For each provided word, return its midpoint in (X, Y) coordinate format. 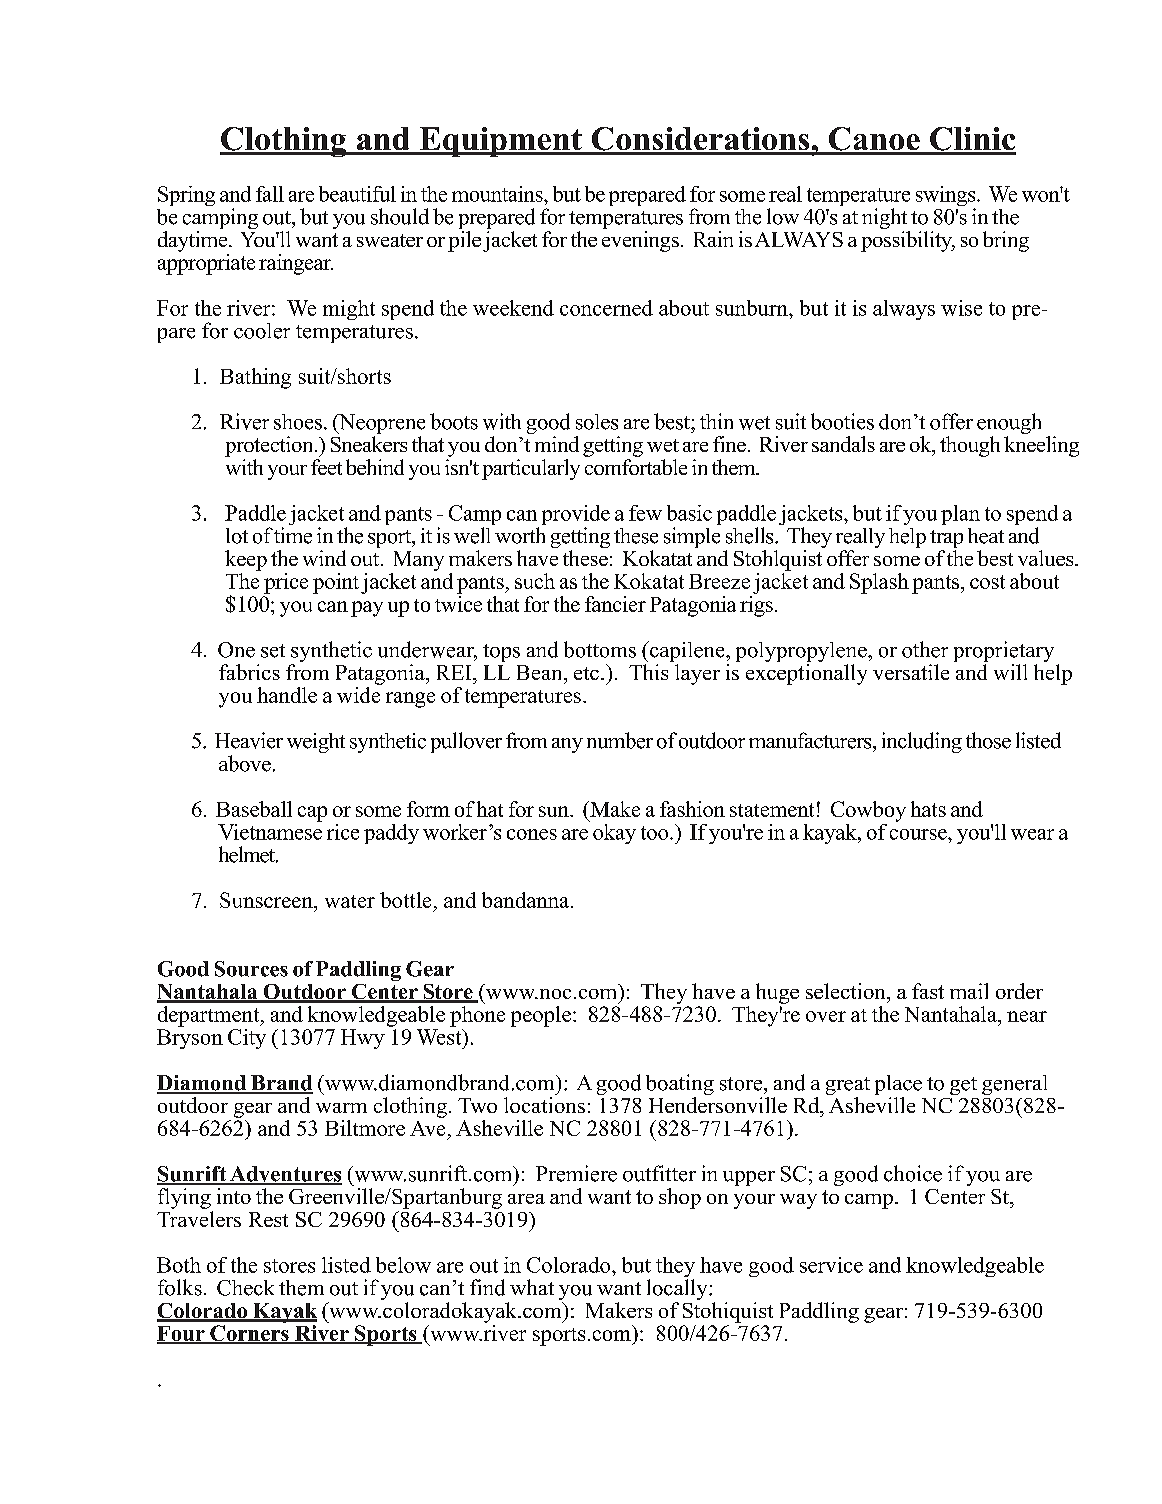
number (620, 740)
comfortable (636, 465)
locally (678, 1291)
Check (245, 1288)
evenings (640, 241)
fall (270, 194)
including (922, 742)
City (247, 1039)
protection (270, 446)
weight (316, 743)
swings (947, 197)
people (541, 1016)
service (831, 1265)
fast (928, 991)
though (970, 446)
